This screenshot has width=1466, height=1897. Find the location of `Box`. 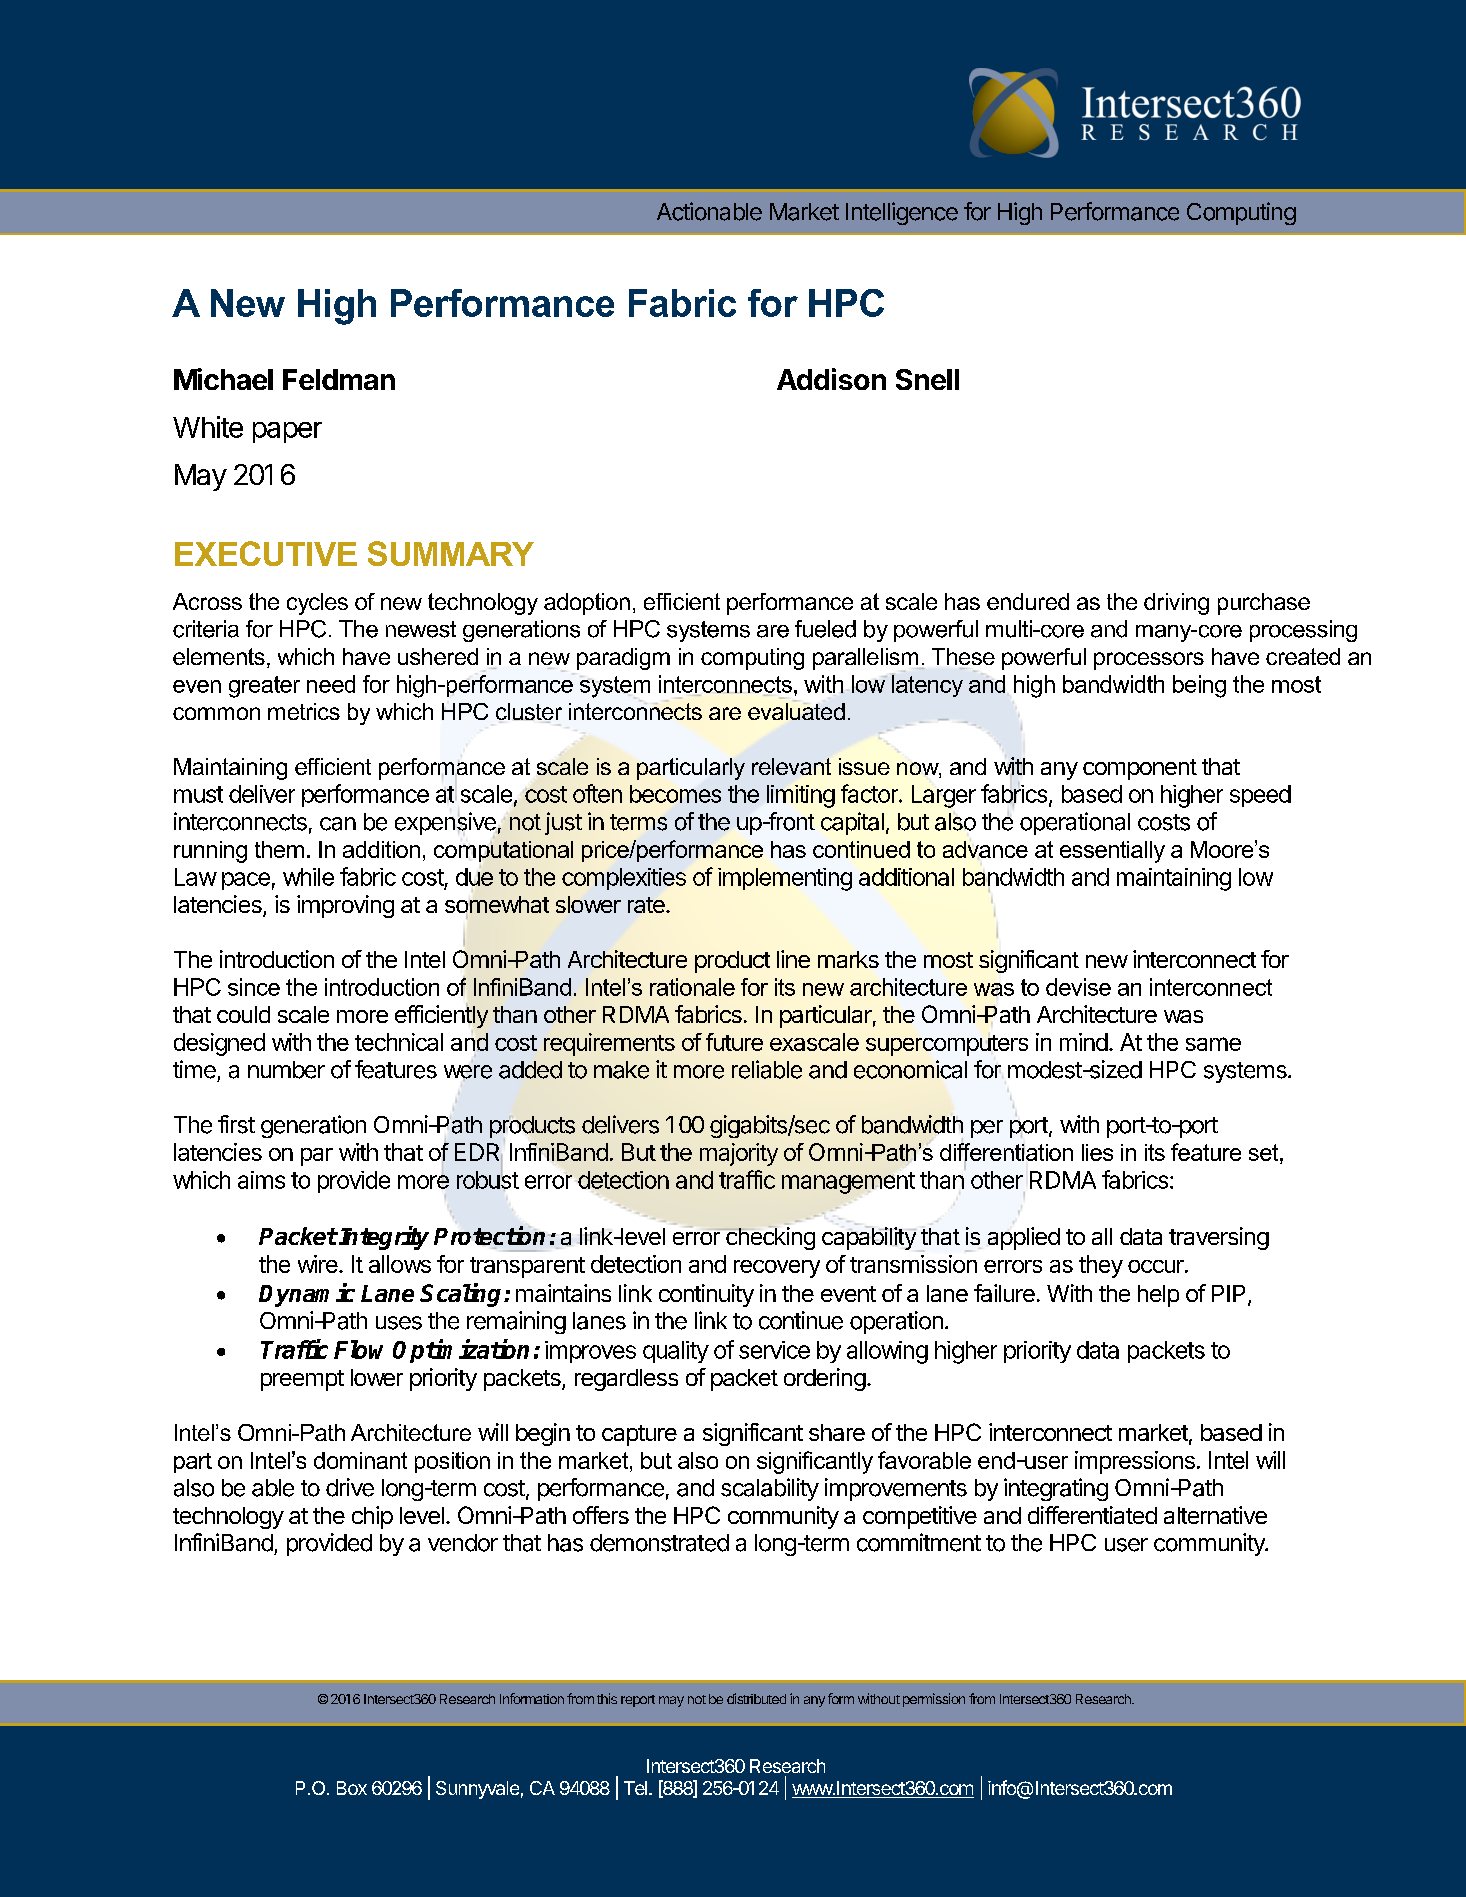

Box is located at coordinates (352, 1788).
